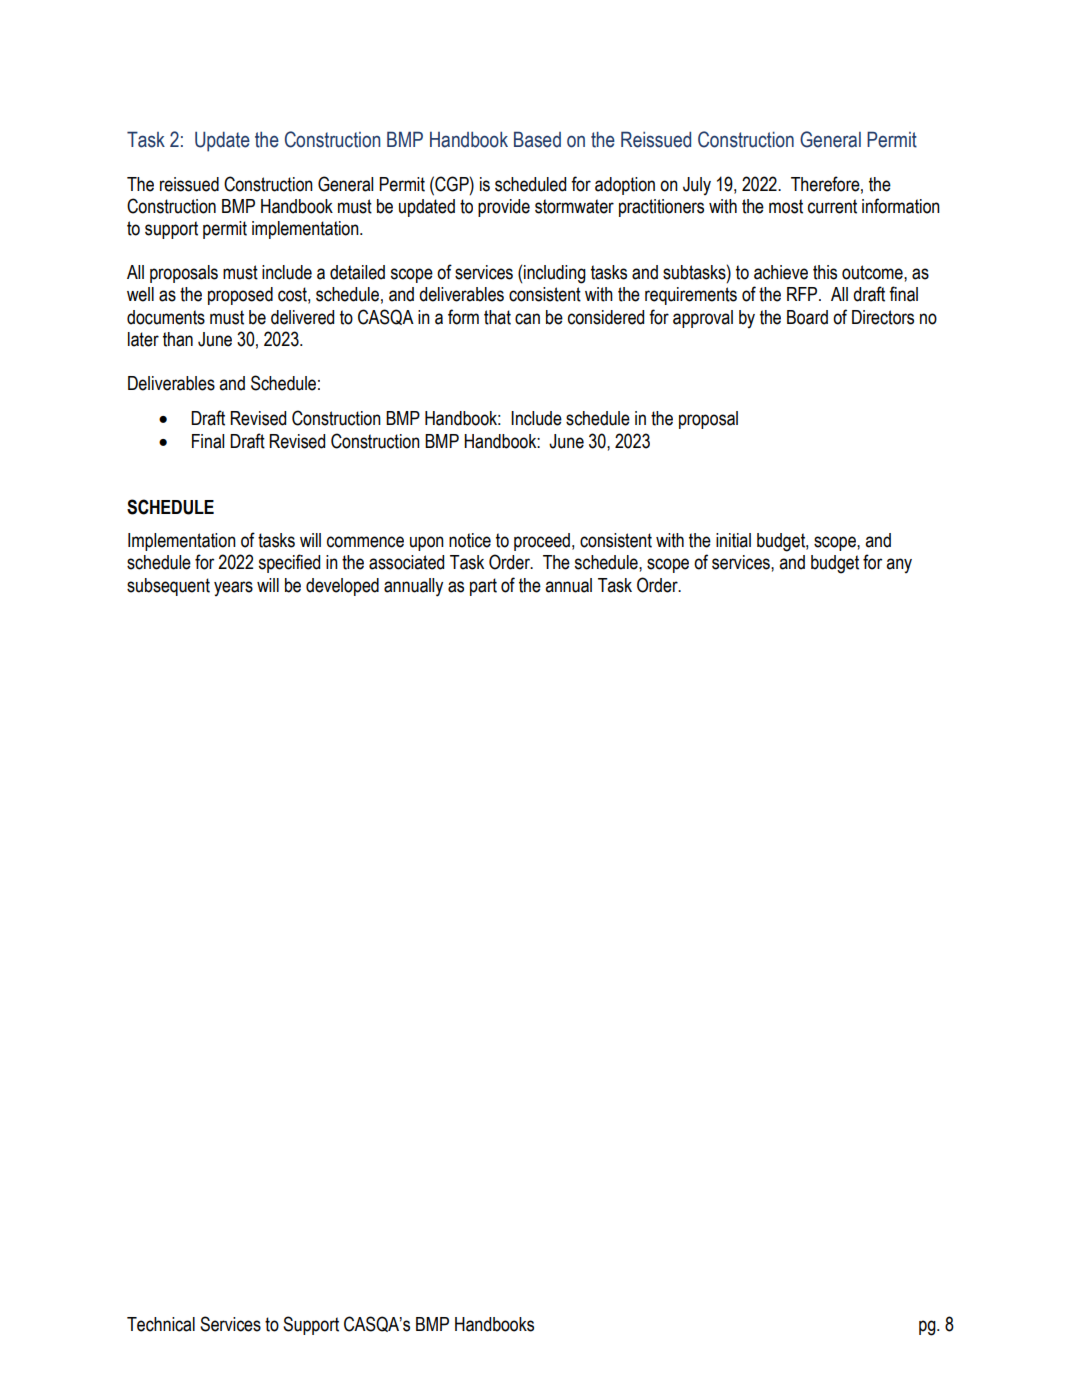 Image resolution: width=1081 pixels, height=1399 pixels. Describe the element at coordinates (168, 587) in the page. I see `subsequent` at that location.
